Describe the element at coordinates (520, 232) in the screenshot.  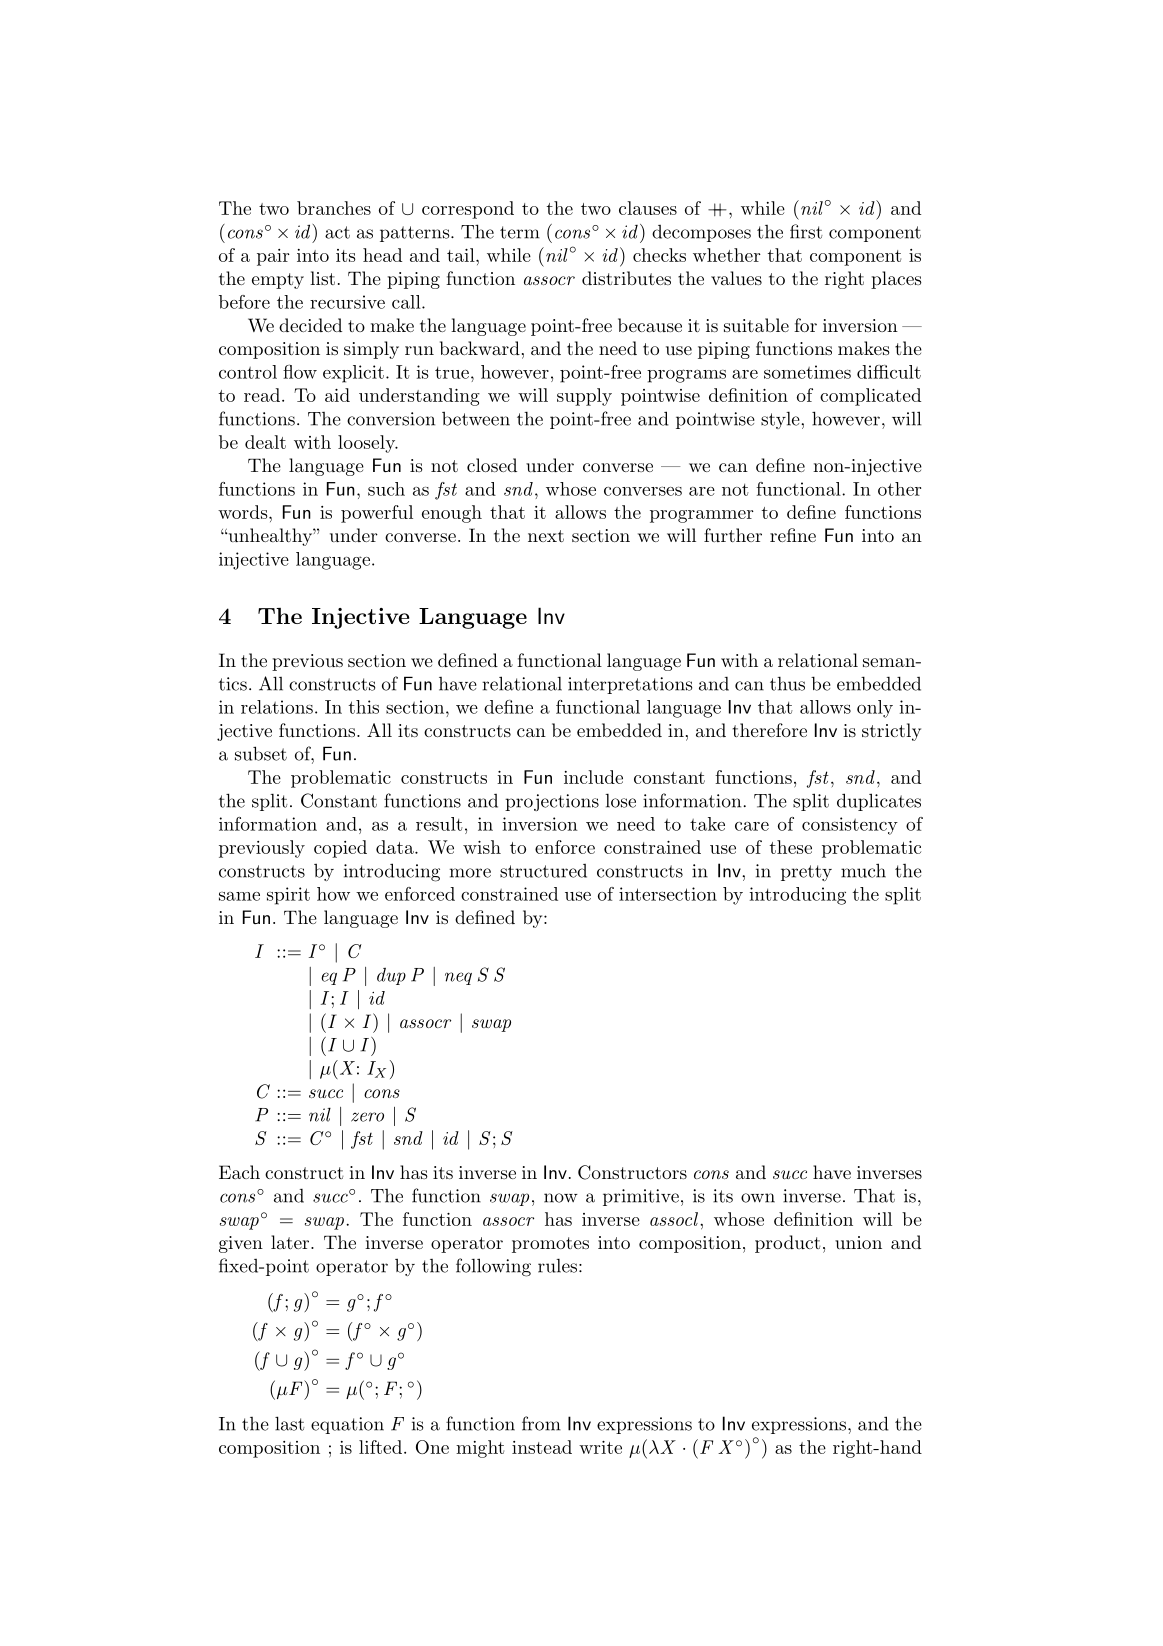
I see `term` at that location.
